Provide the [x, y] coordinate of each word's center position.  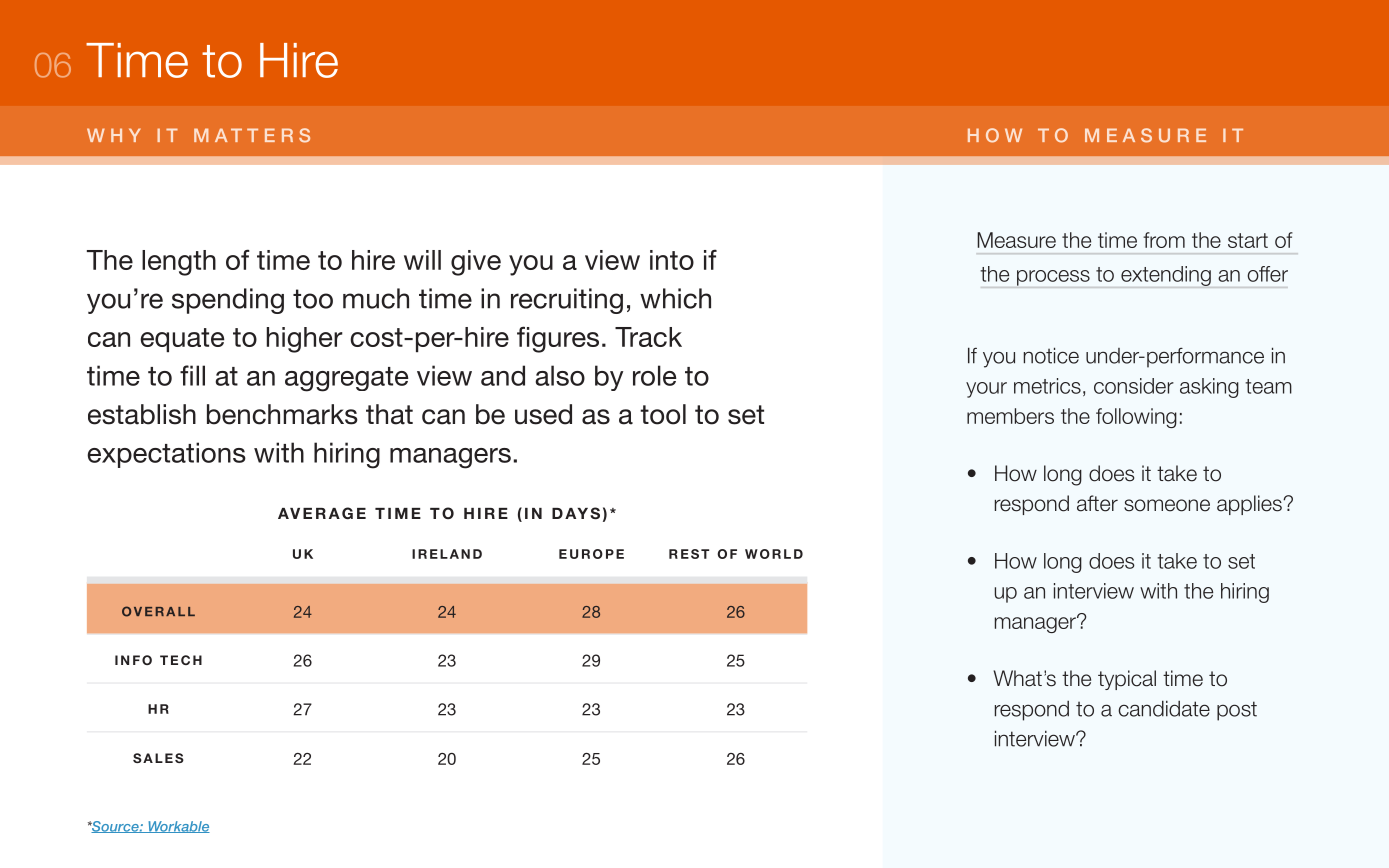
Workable [178, 827]
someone [1167, 505]
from [1164, 240]
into [672, 260]
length [179, 263]
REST [689, 554]
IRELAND [447, 554]
